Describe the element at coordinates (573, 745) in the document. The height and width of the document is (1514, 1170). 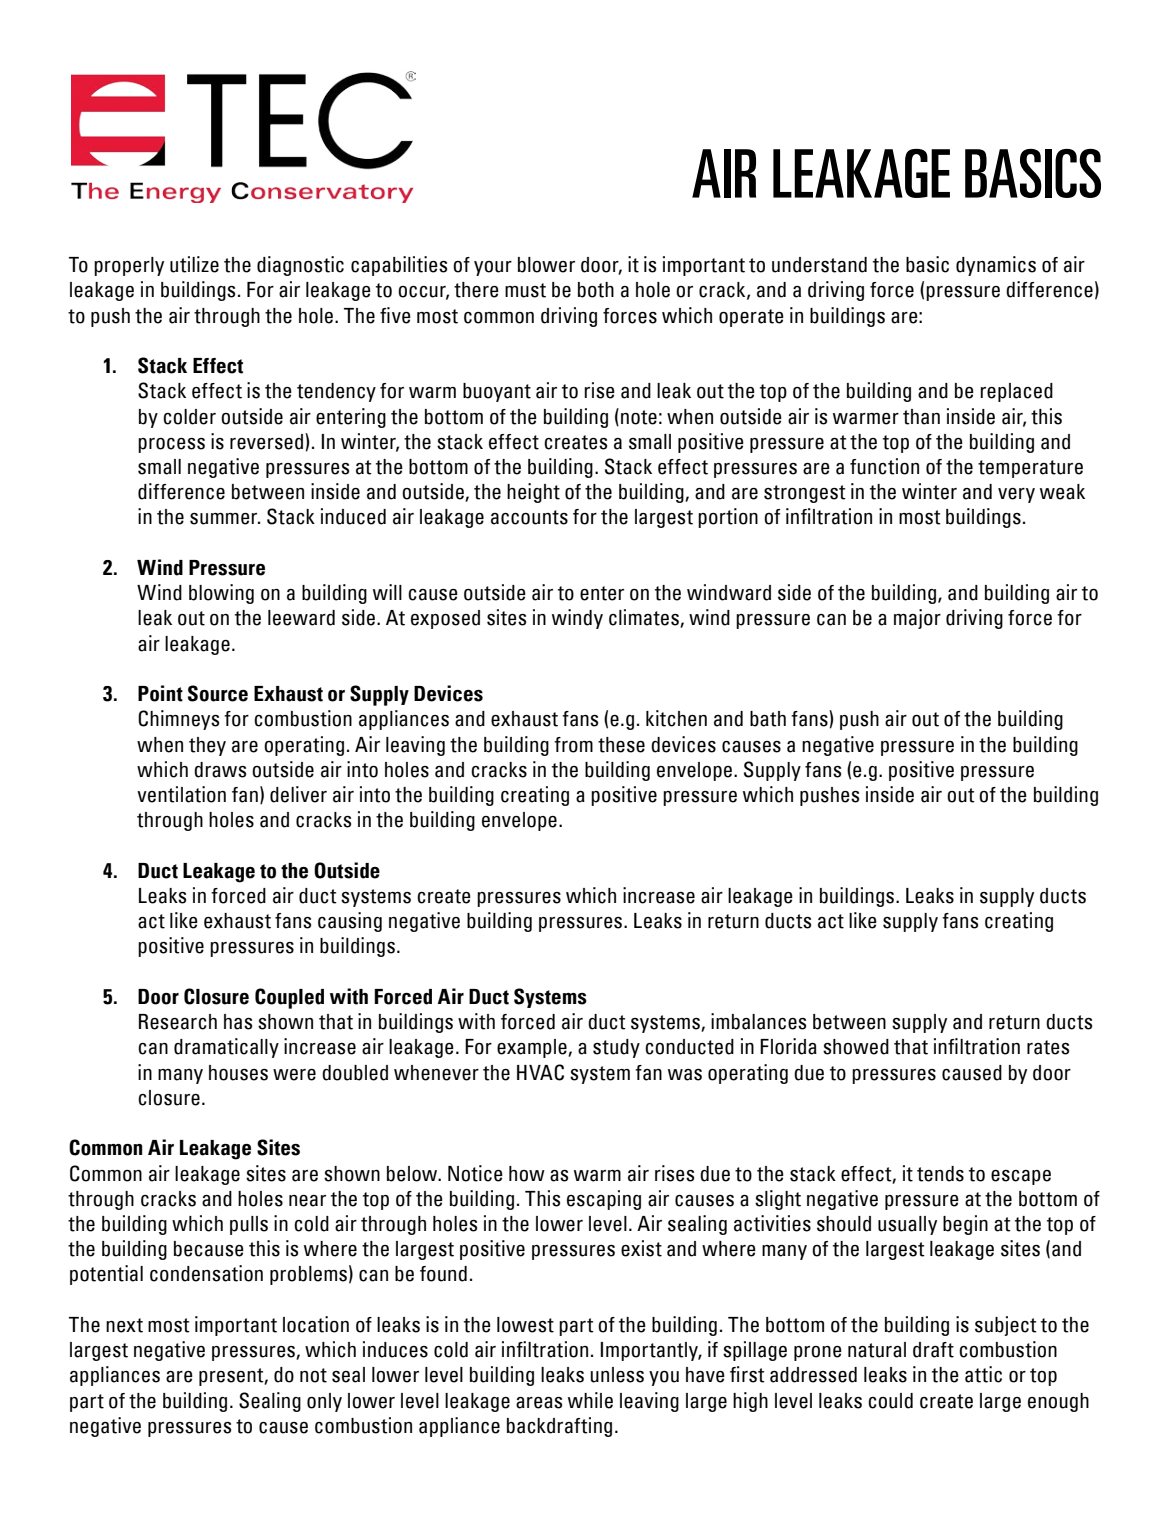
I see `from` at that location.
